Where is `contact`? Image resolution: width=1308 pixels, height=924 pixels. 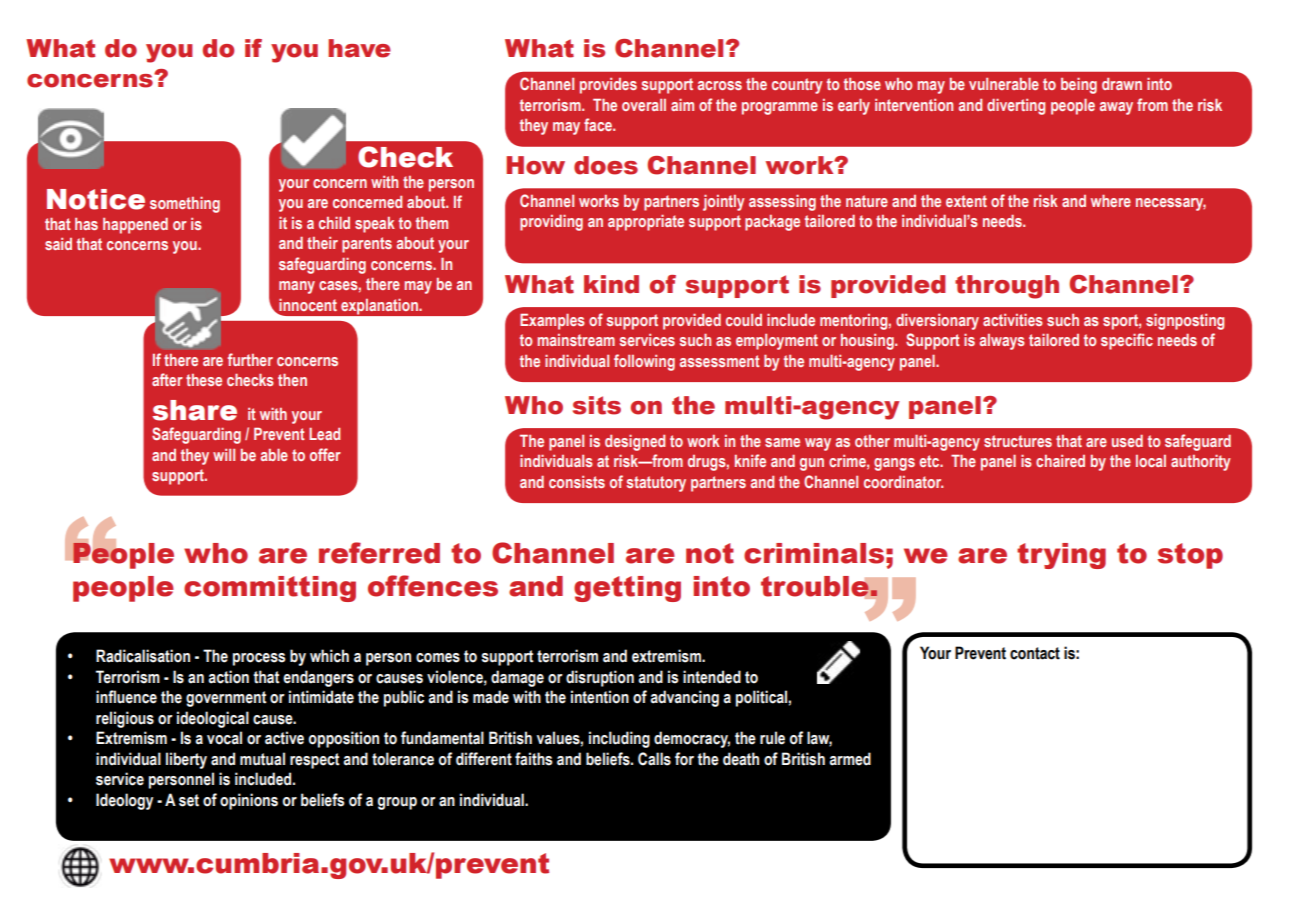 contact is located at coordinates (1035, 653).
